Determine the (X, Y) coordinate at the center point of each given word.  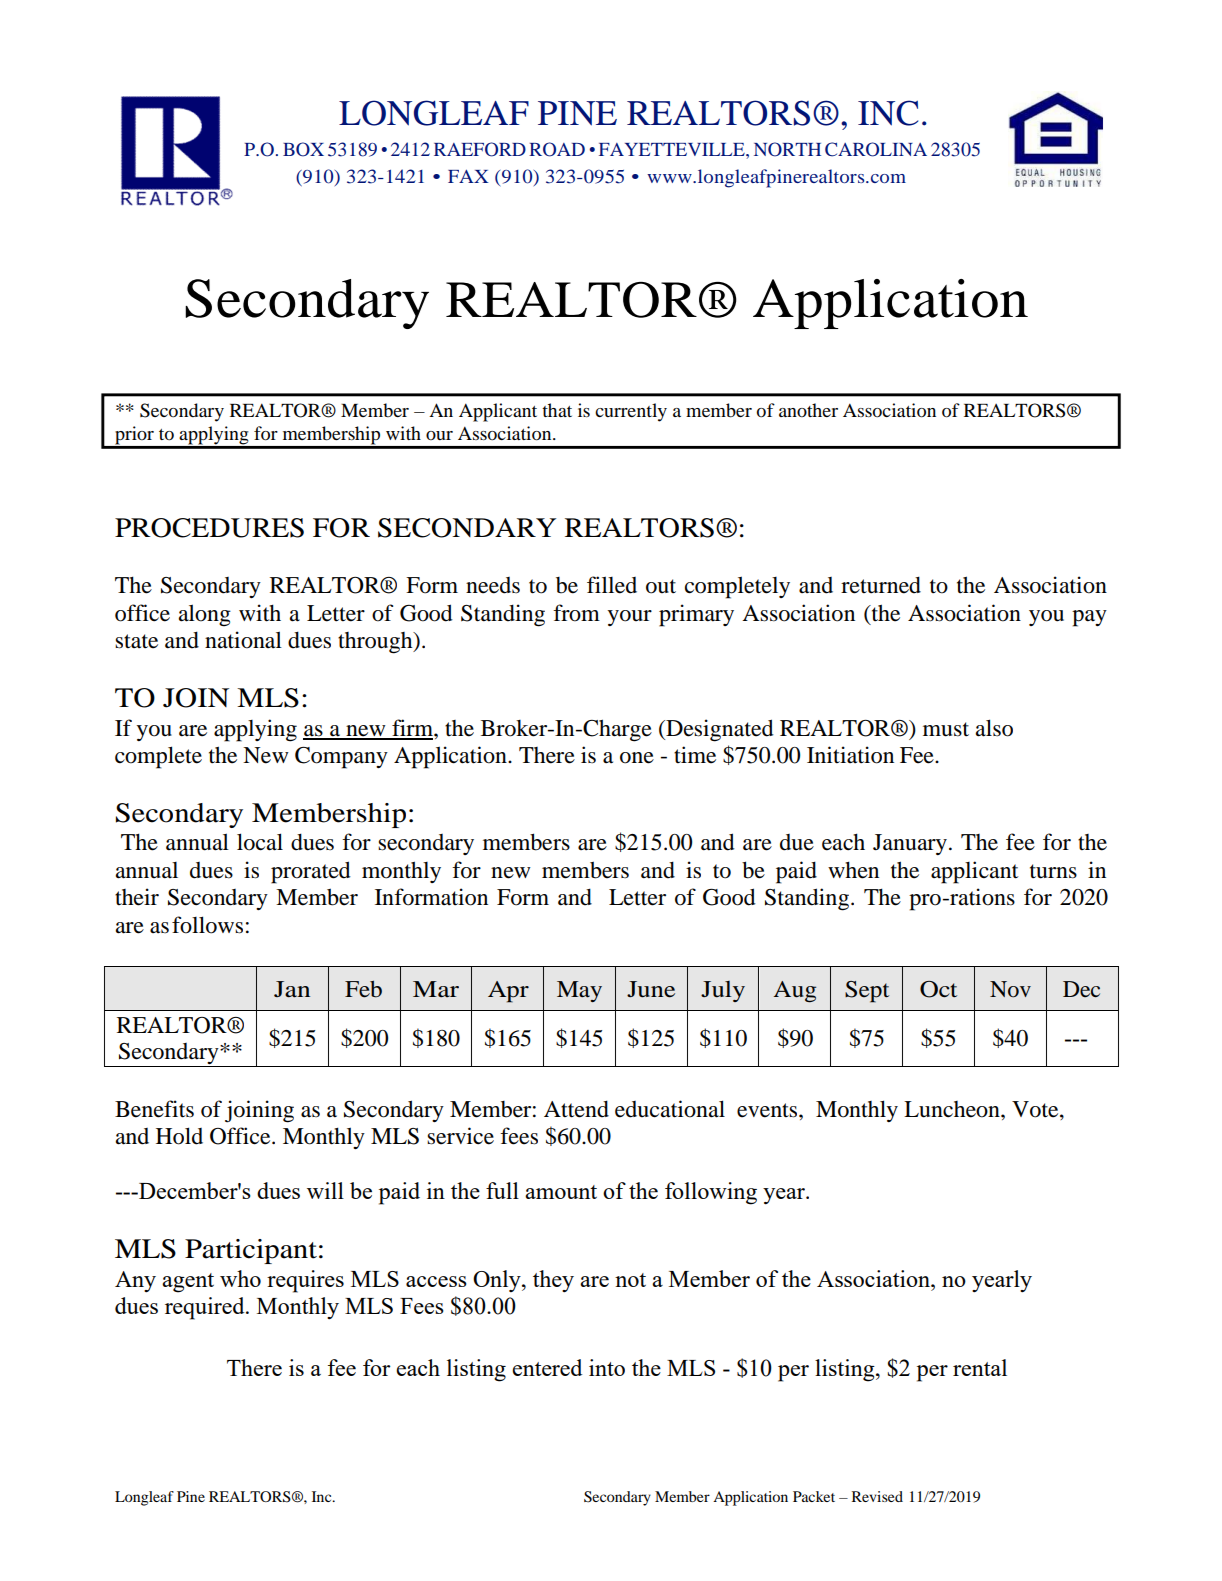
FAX (468, 176)
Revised (877, 1496)
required (206, 1308)
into (607, 1367)
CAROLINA (876, 149)
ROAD (557, 149)
